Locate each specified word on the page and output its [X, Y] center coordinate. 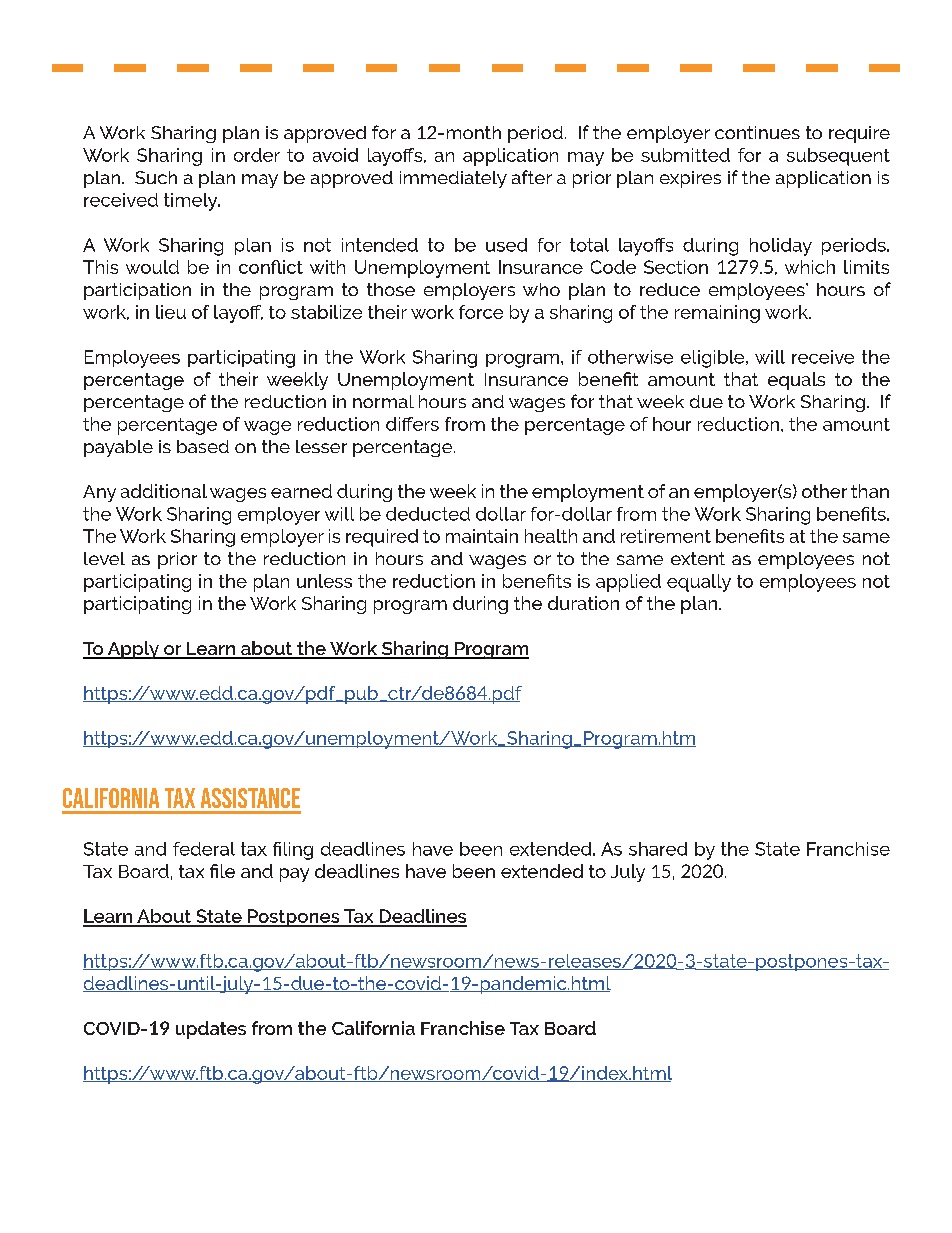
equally [699, 583]
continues [757, 132]
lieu [171, 312]
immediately [453, 179]
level [104, 558]
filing [293, 851]
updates [211, 1030]
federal [204, 849]
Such [156, 177]
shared [658, 849]
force [481, 312]
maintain [482, 536]
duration [583, 603]
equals [796, 381]
